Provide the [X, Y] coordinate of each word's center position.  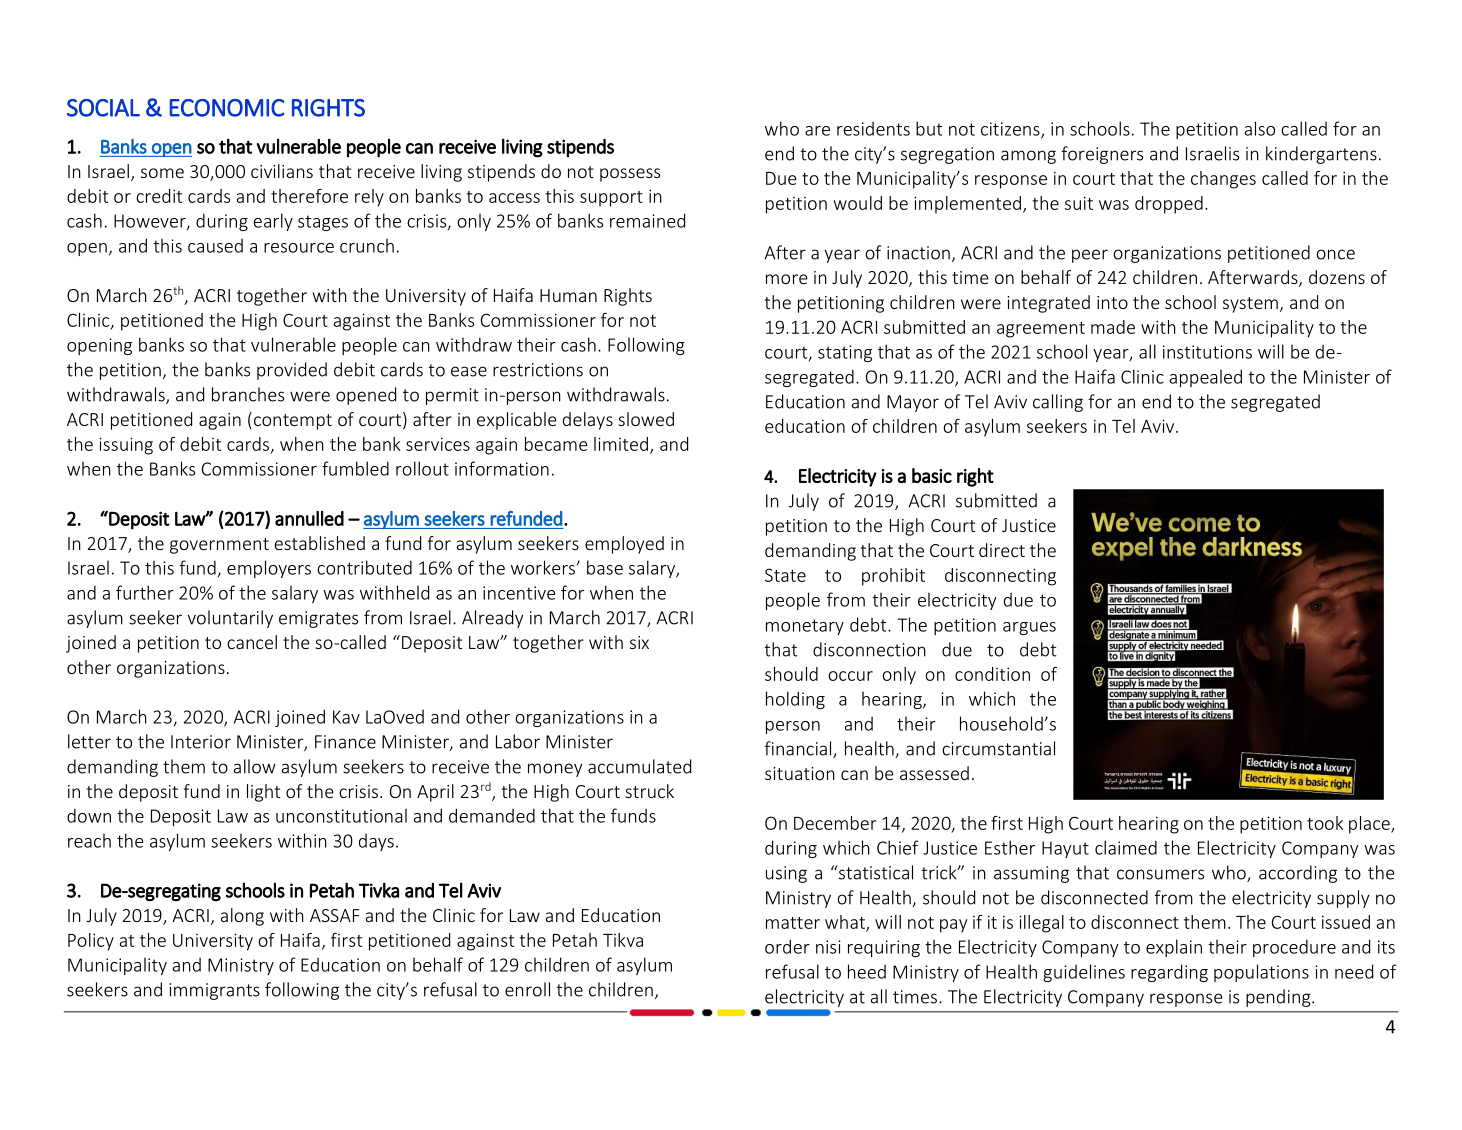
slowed [646, 419]
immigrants [215, 991]
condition [992, 674]
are [817, 131]
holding [795, 700]
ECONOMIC [227, 108]
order [787, 946]
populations [1261, 973]
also [1260, 128]
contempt [293, 422]
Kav [346, 717]
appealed [1206, 378]
